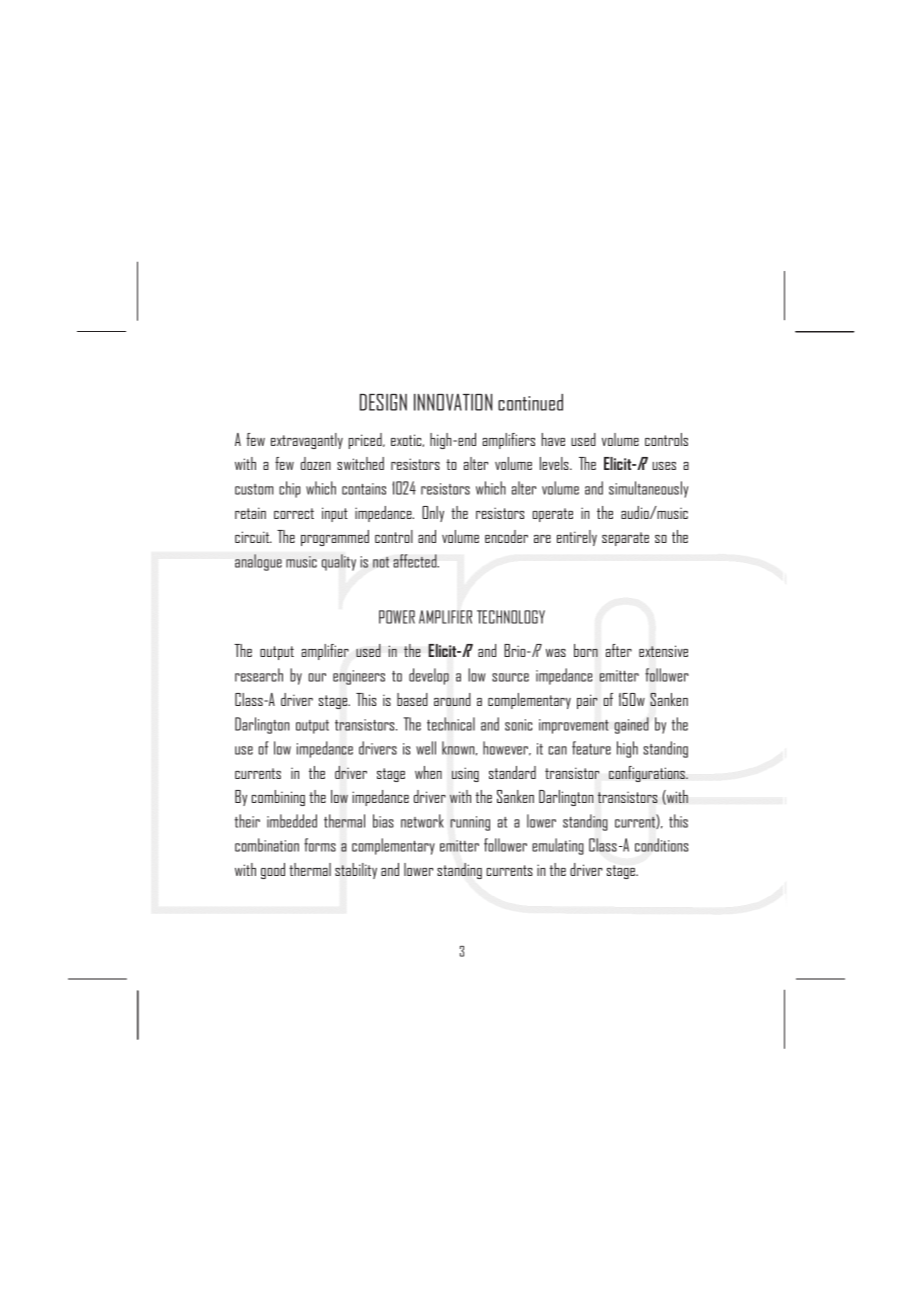 The width and height of the screenshot is (924, 1308). I want to click on INNOVATION, so click(453, 402).
